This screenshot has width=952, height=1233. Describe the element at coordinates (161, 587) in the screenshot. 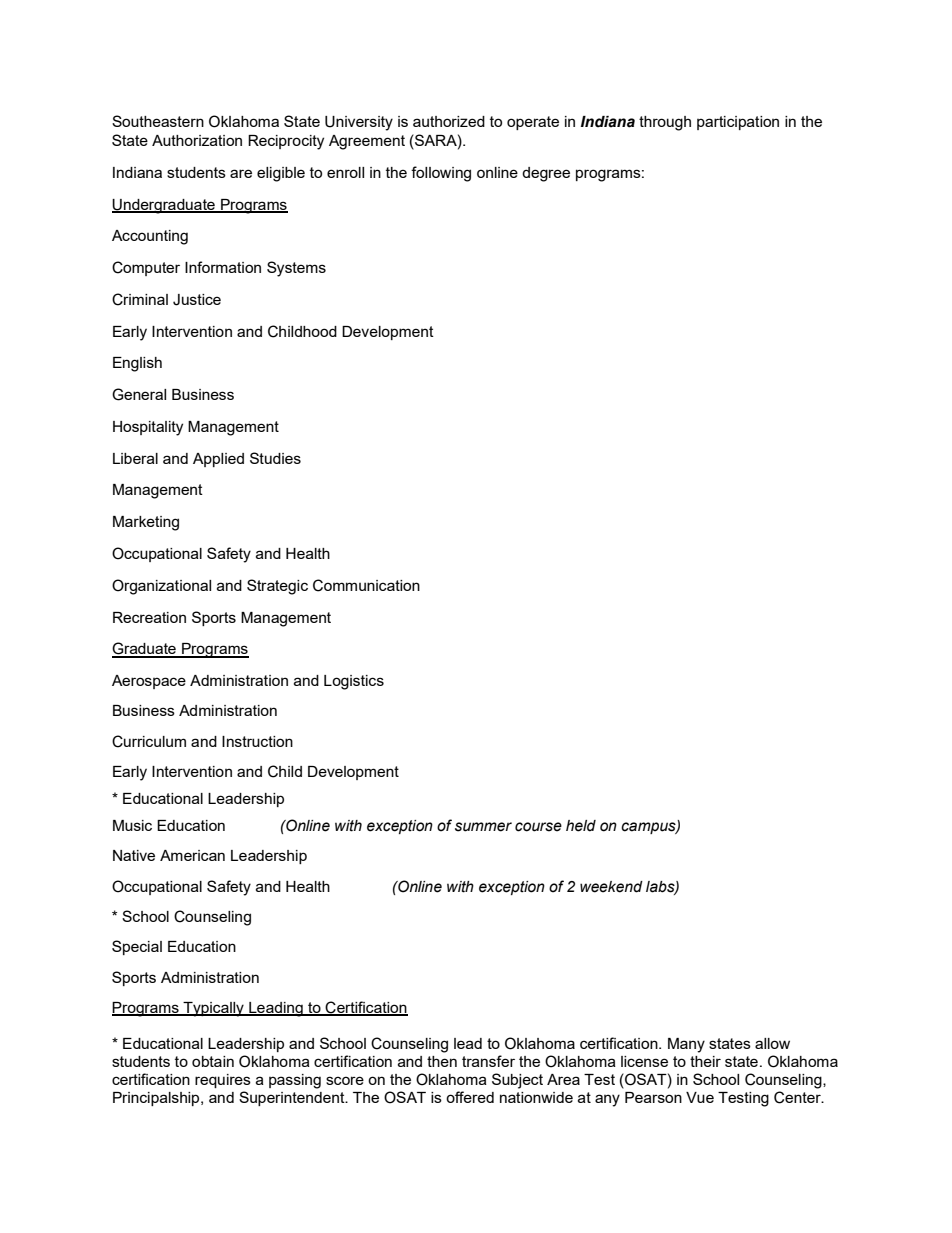

I see `Organizational` at that location.
